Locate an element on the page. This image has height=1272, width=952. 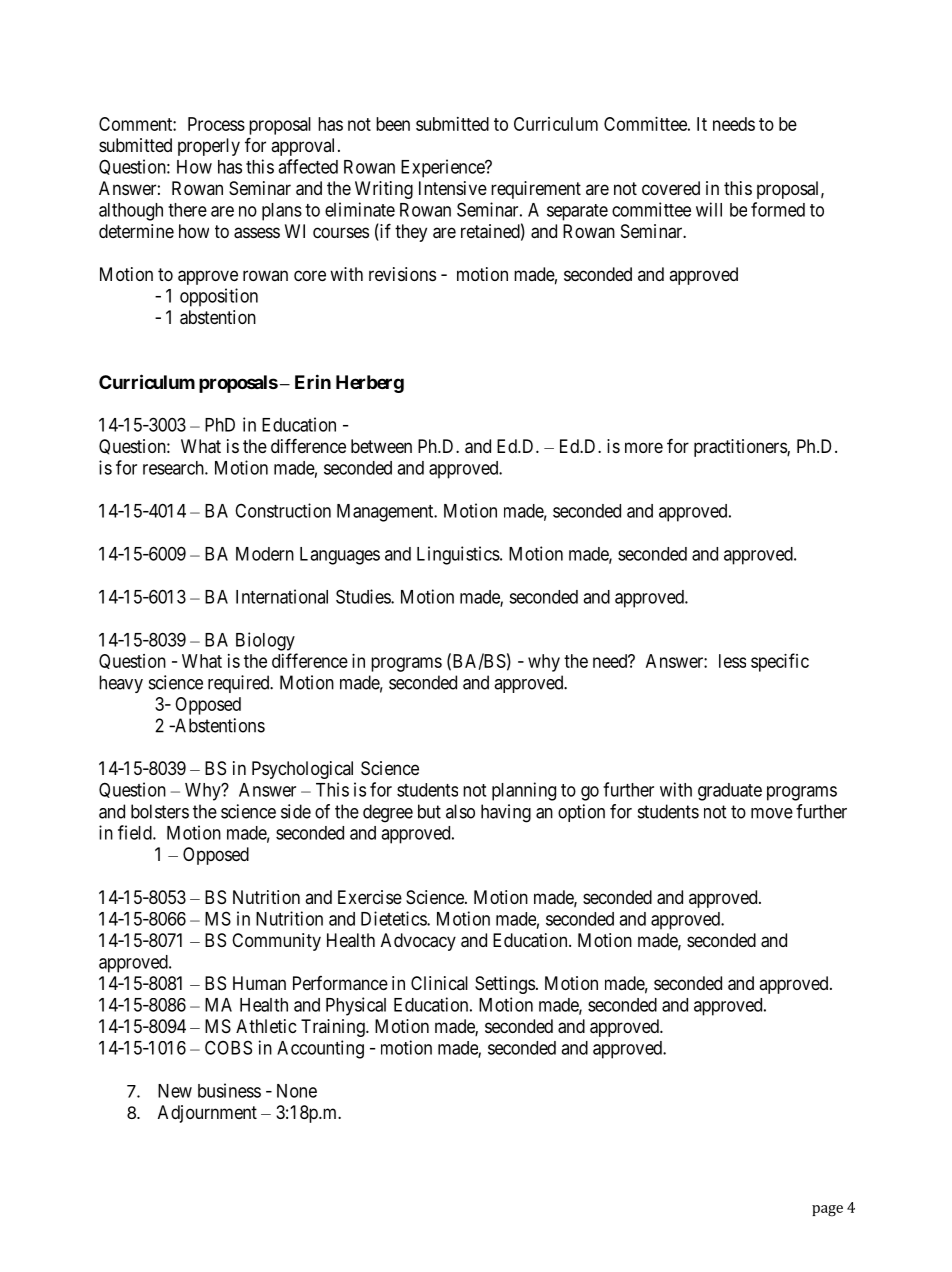
Experience is located at coordinates (443, 168).
